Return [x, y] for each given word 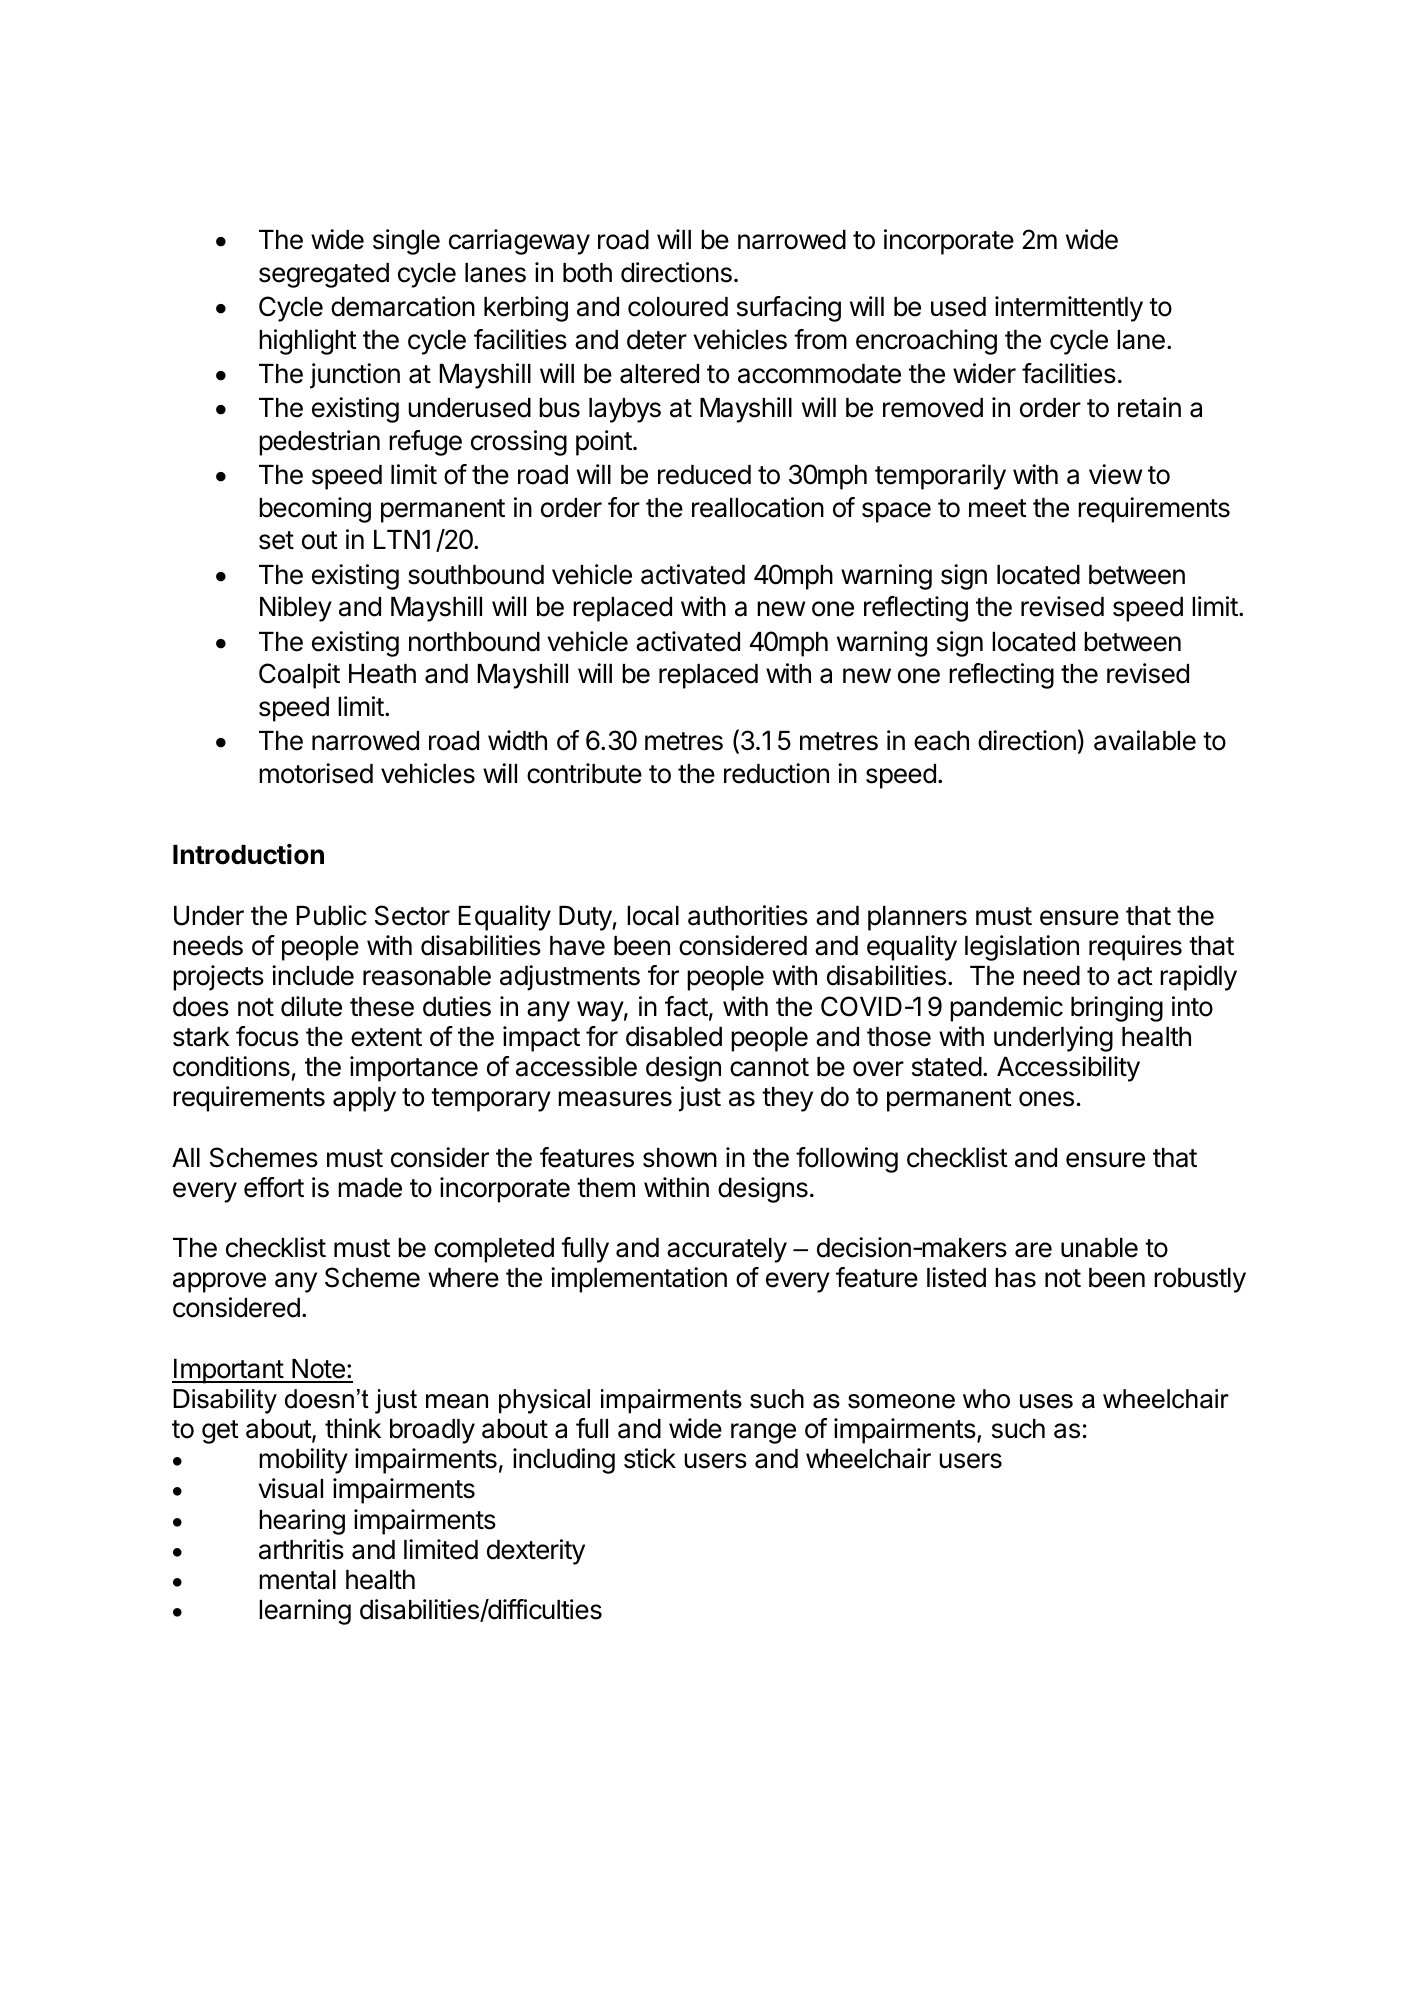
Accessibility [1068, 1069]
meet [998, 508]
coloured [678, 307]
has [1015, 1278]
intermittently [1069, 309]
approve [219, 1282]
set [276, 540]
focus [267, 1036]
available [1145, 740]
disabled [674, 1036]
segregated [324, 275]
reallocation [758, 507]
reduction [776, 773]
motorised [316, 773]
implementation [639, 1280]
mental [297, 1580]
